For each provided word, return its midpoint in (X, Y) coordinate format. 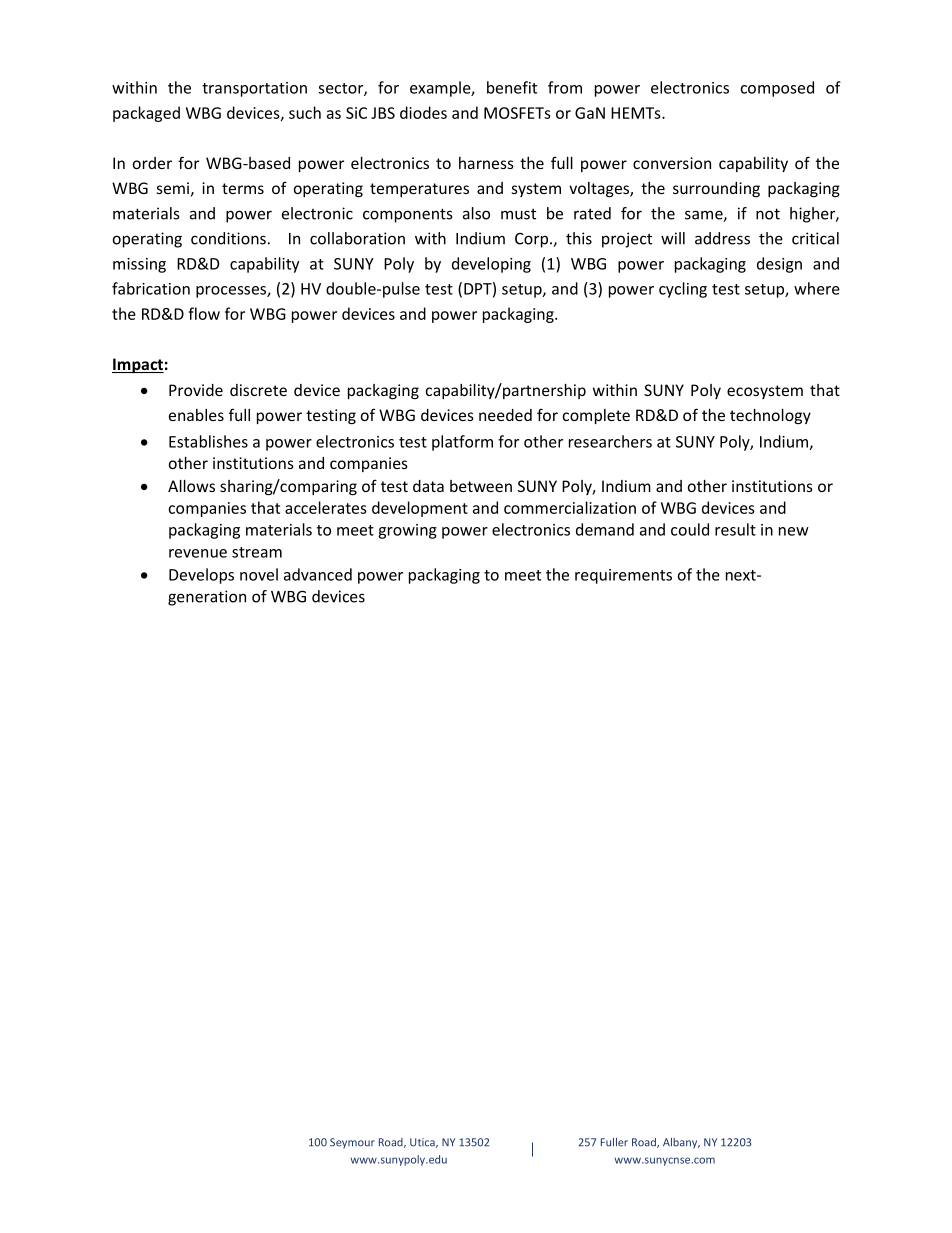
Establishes (208, 441)
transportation (254, 89)
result (735, 529)
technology (770, 416)
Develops (201, 576)
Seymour (352, 1143)
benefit (512, 87)
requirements (623, 576)
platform (462, 443)
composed (777, 89)
